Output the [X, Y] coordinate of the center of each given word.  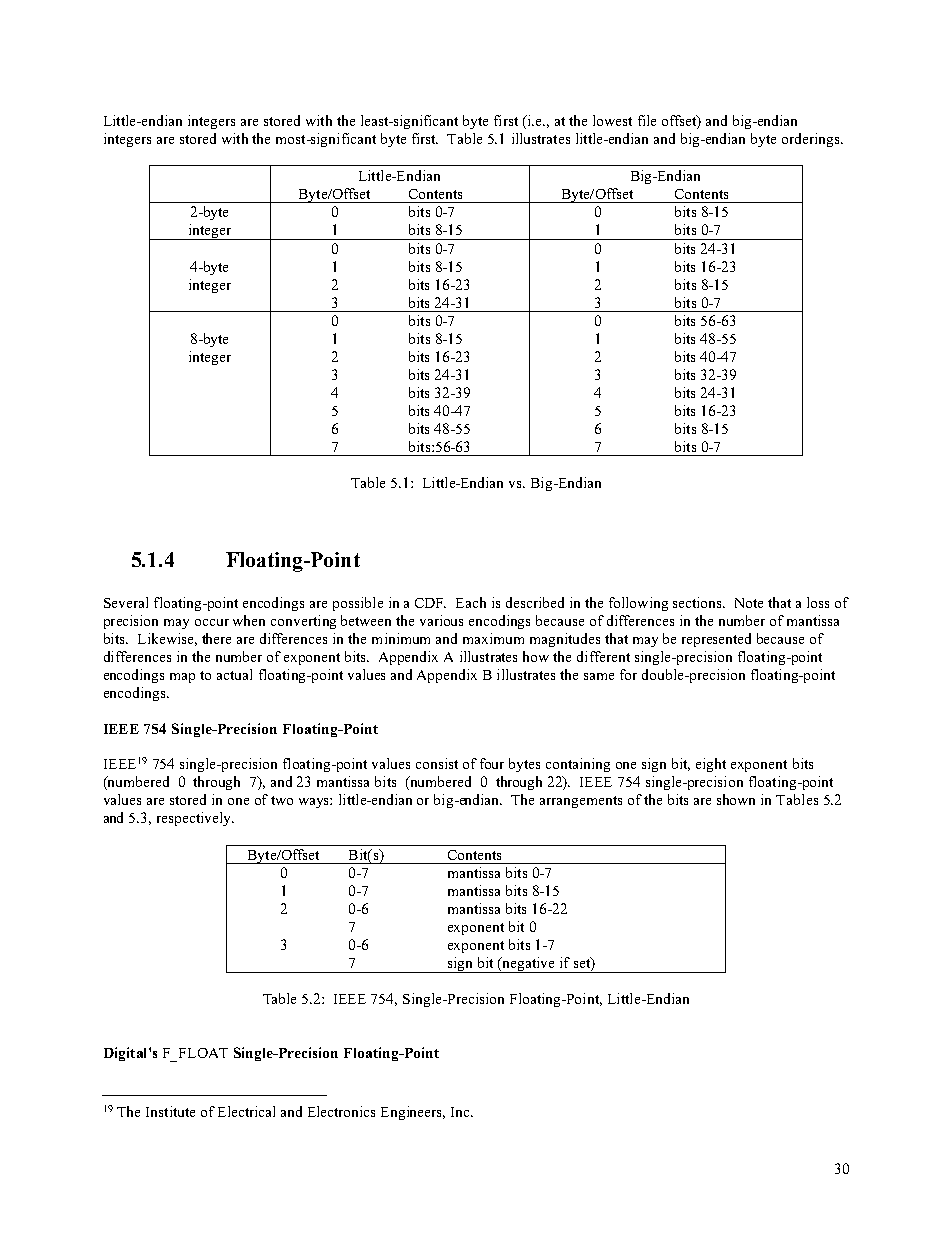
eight [711, 765]
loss [818, 602]
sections [698, 602]
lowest [612, 120]
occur [212, 622]
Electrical [246, 1111]
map [182, 678]
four [492, 763]
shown [736, 799]
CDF [430, 603]
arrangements [581, 802]
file [647, 120]
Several [126, 602]
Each [471, 602]
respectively [195, 819]
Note [749, 603]
